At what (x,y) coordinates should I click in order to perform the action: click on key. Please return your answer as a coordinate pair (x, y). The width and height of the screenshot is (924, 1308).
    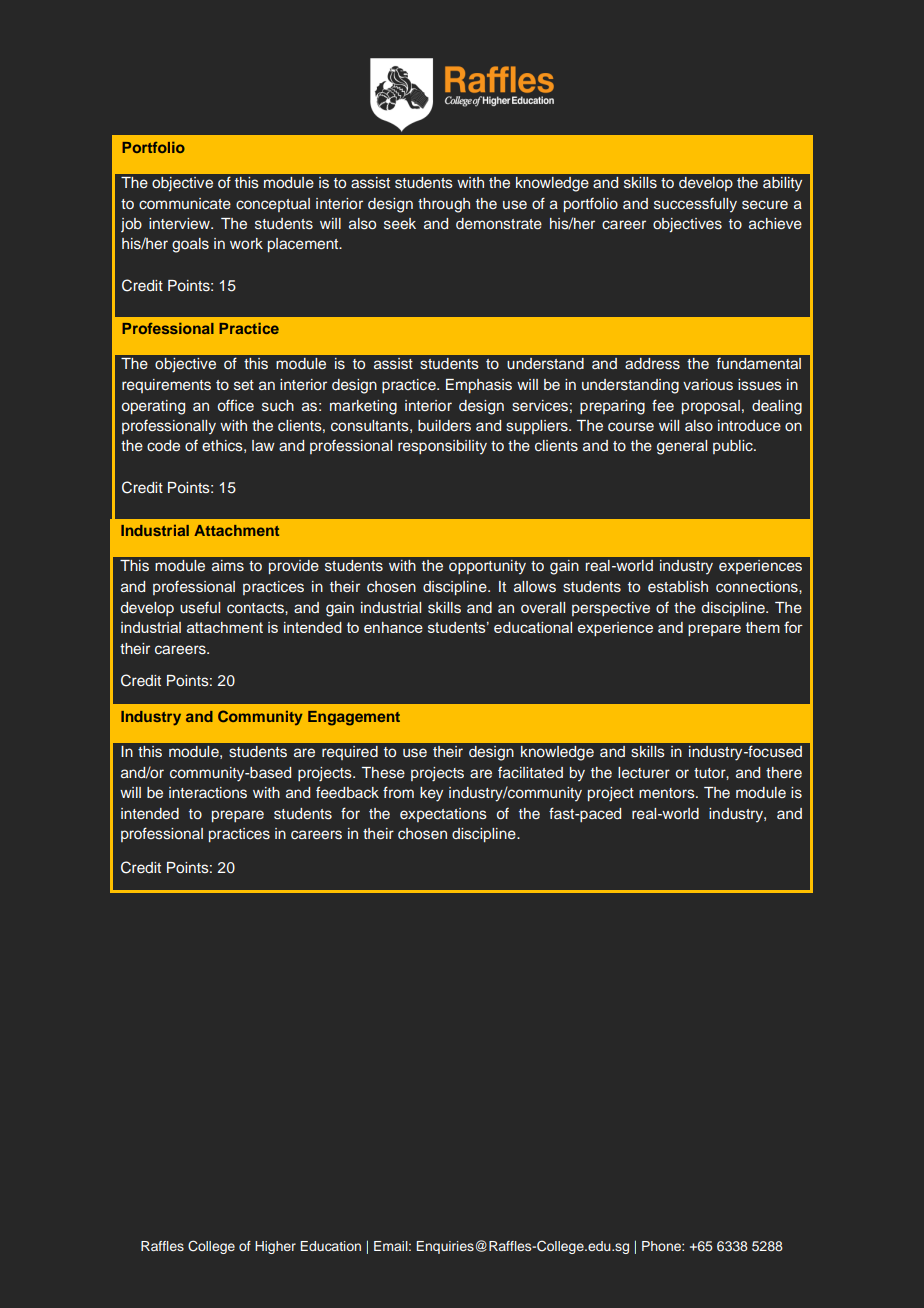
    Looking at the image, I should click on (431, 794).
